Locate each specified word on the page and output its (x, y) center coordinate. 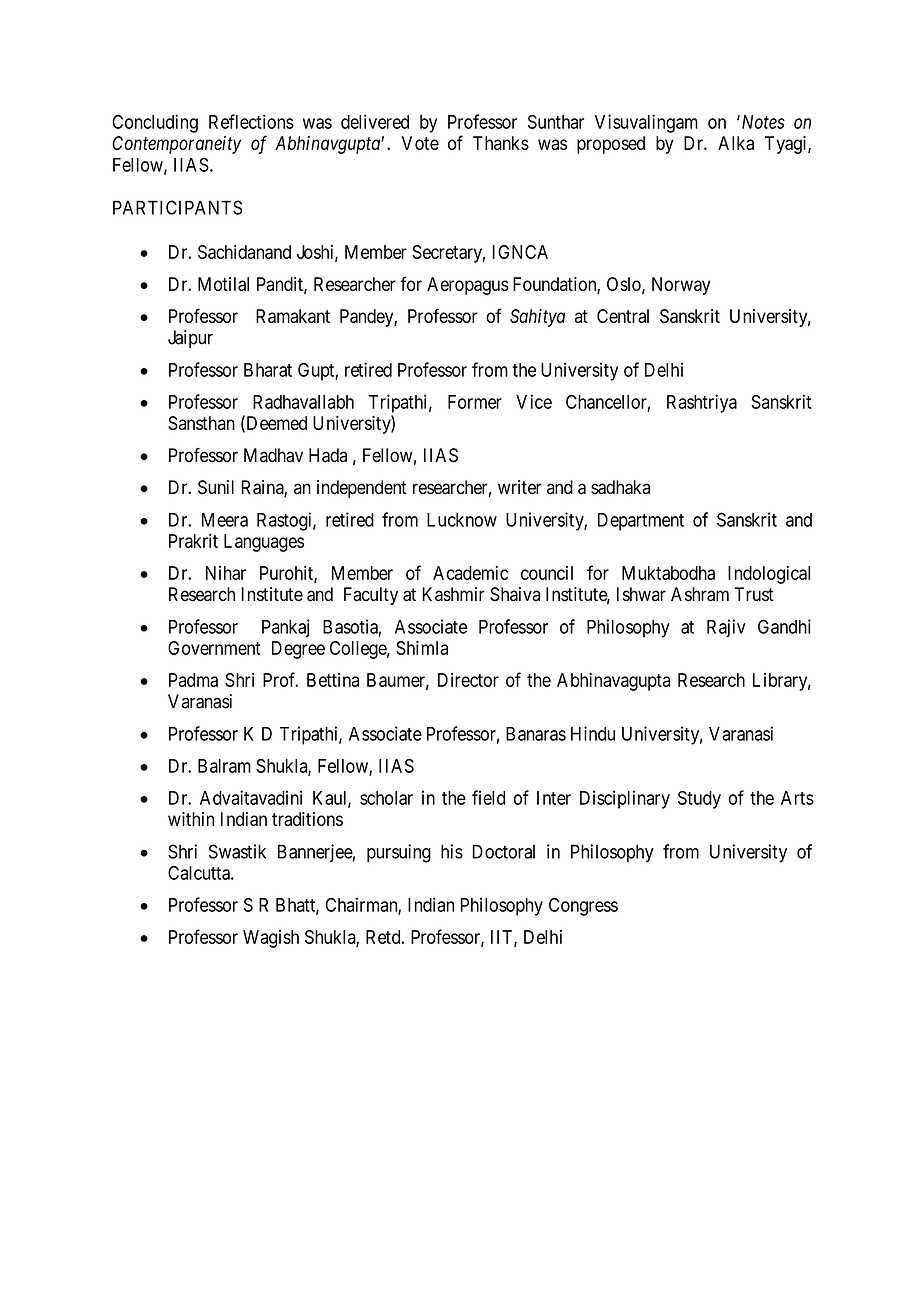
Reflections (251, 121)
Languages (264, 543)
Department (641, 522)
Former (475, 402)
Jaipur (190, 339)
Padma (193, 680)
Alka (736, 143)
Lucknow (462, 520)
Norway (681, 286)
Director (468, 680)
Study (699, 800)
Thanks (501, 143)
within (191, 819)
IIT (503, 938)
